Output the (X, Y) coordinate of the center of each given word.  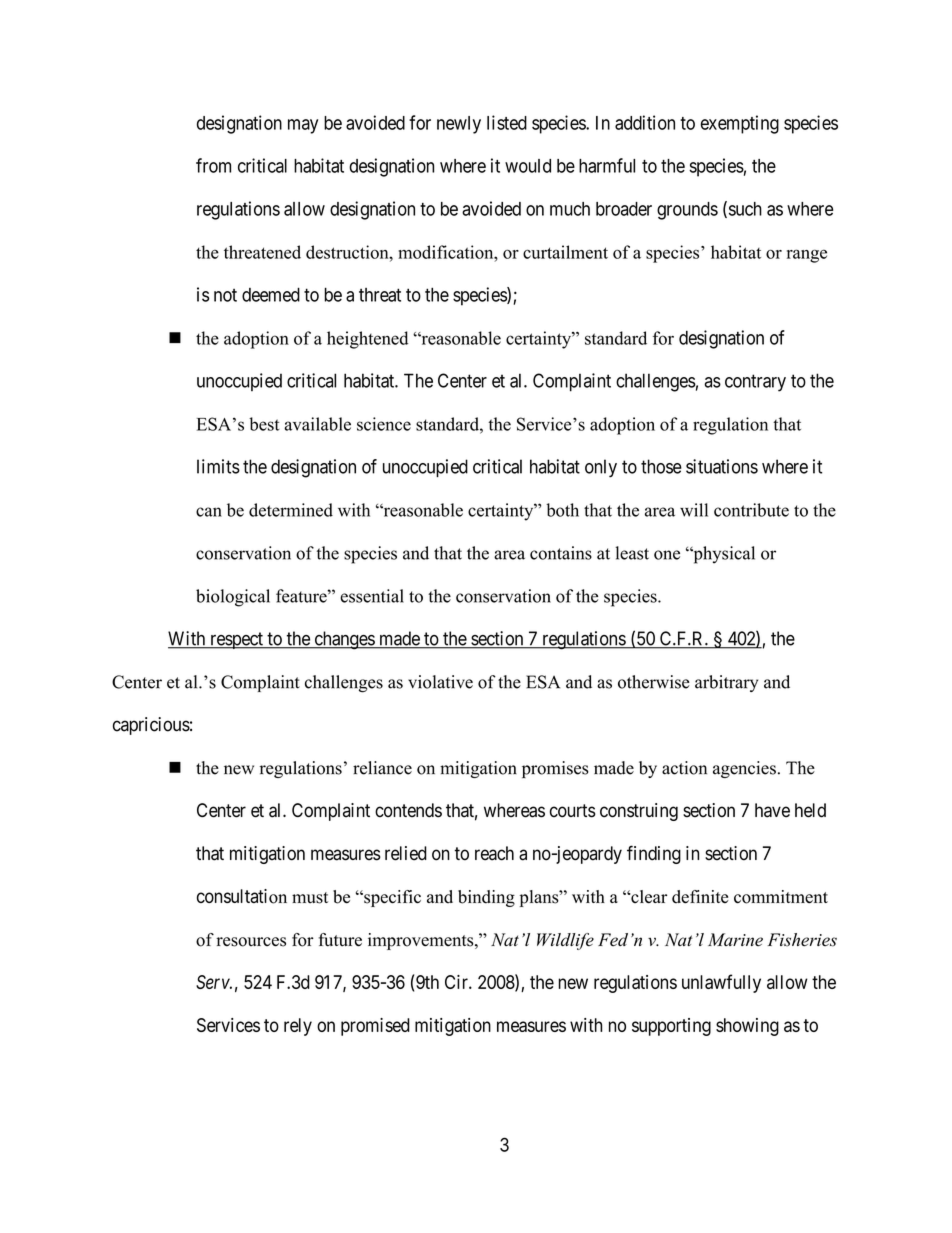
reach (494, 853)
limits (218, 466)
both (562, 510)
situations (722, 466)
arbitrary (726, 683)
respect (236, 640)
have (772, 810)
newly (459, 125)
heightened (367, 340)
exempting (740, 124)
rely (298, 1027)
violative (440, 682)
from (213, 165)
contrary (755, 383)
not (225, 295)
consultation (242, 896)
